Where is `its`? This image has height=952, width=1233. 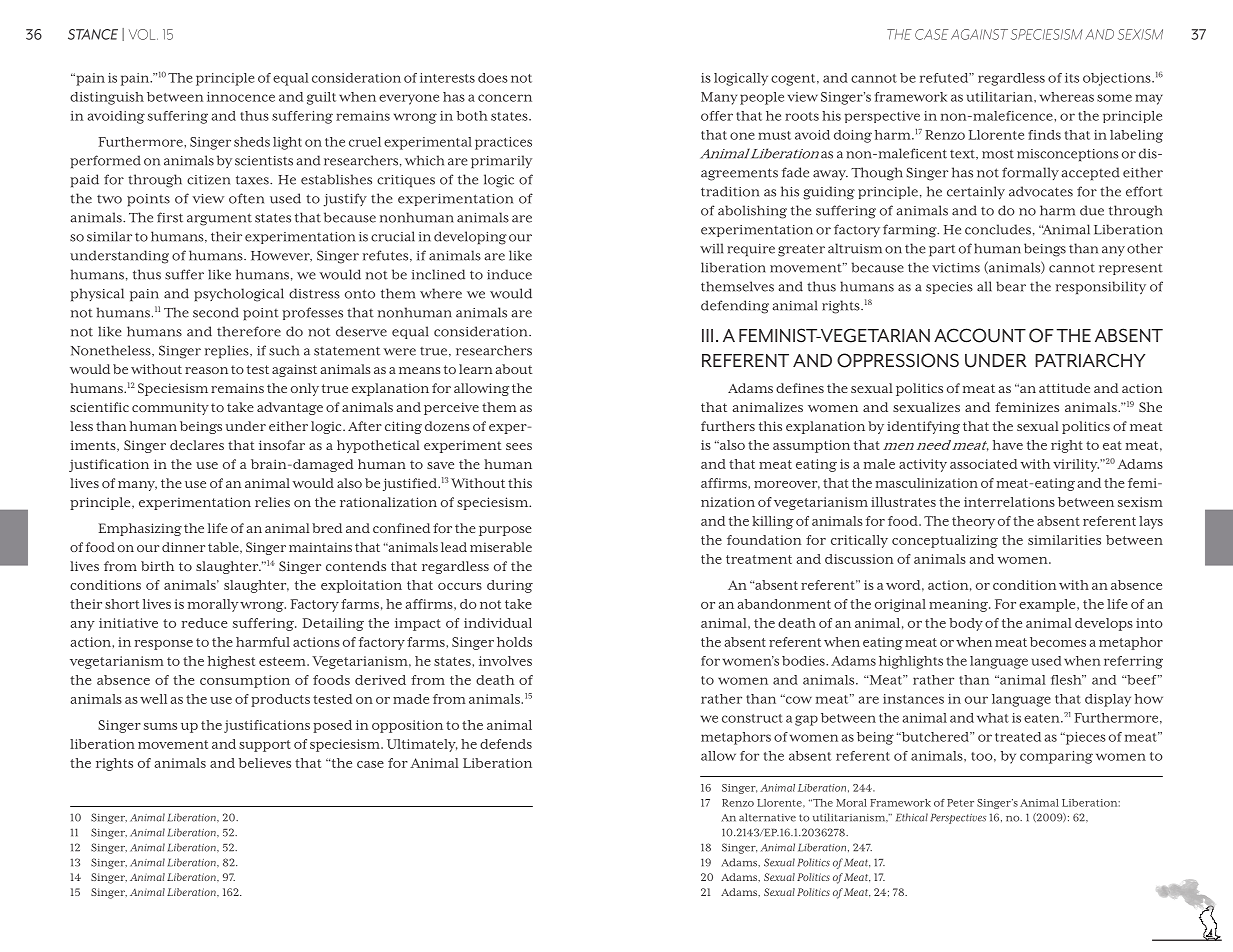 its is located at coordinates (1072, 78).
